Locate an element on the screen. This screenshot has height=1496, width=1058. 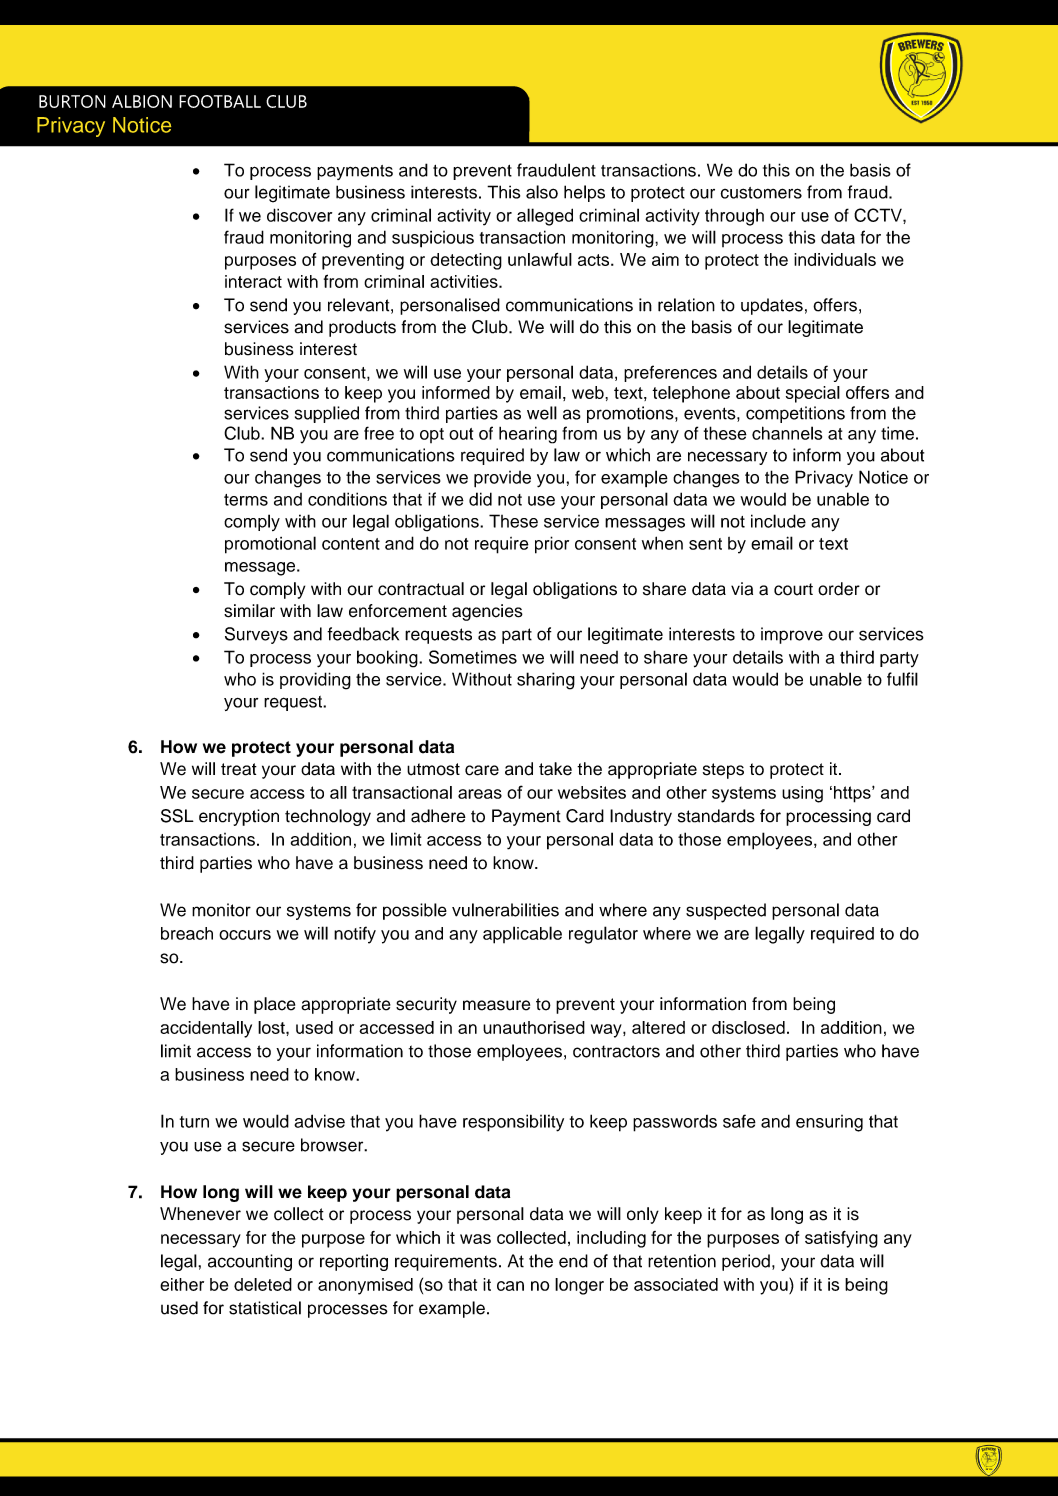
also is located at coordinates (542, 192).
